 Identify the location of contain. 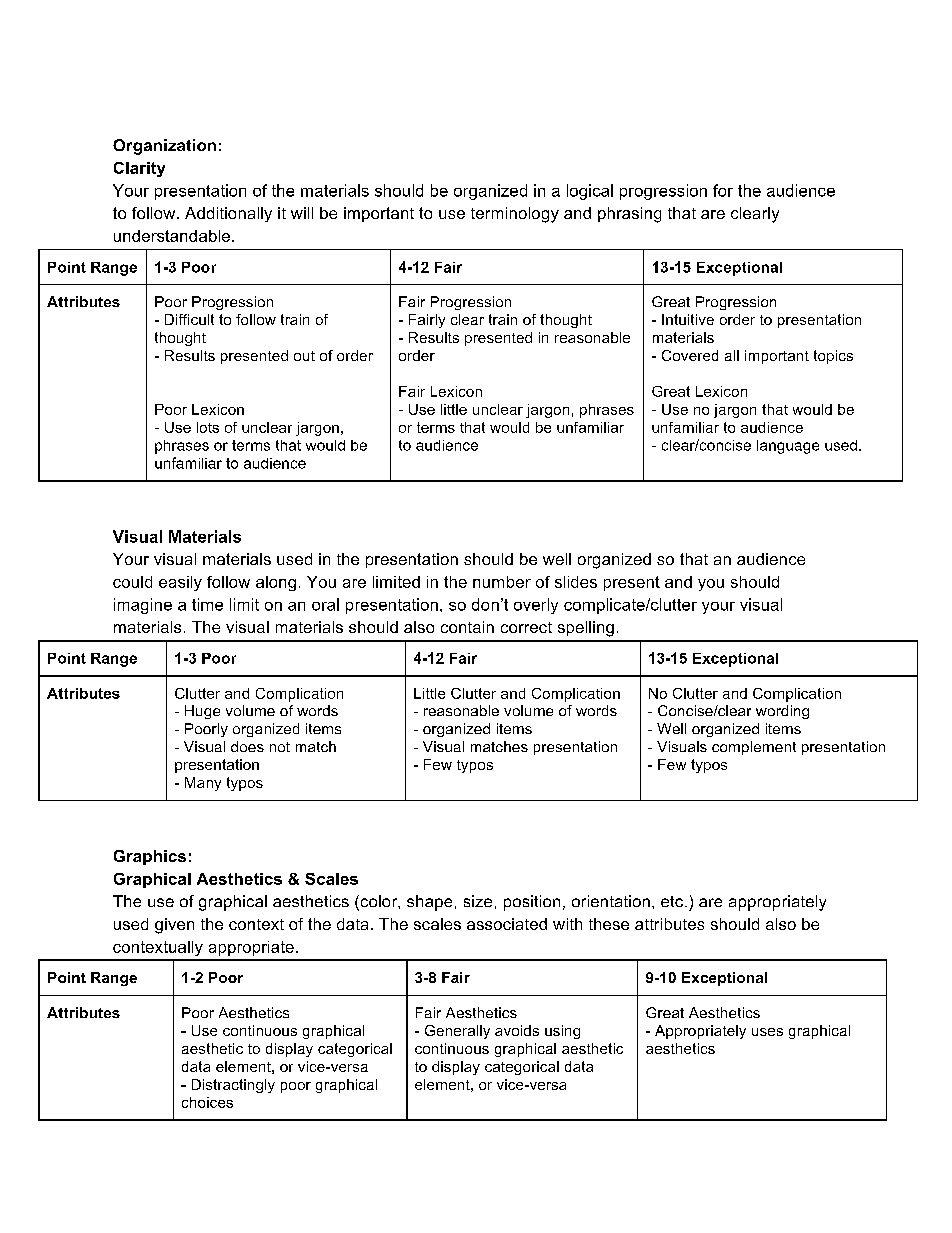
(467, 627).
